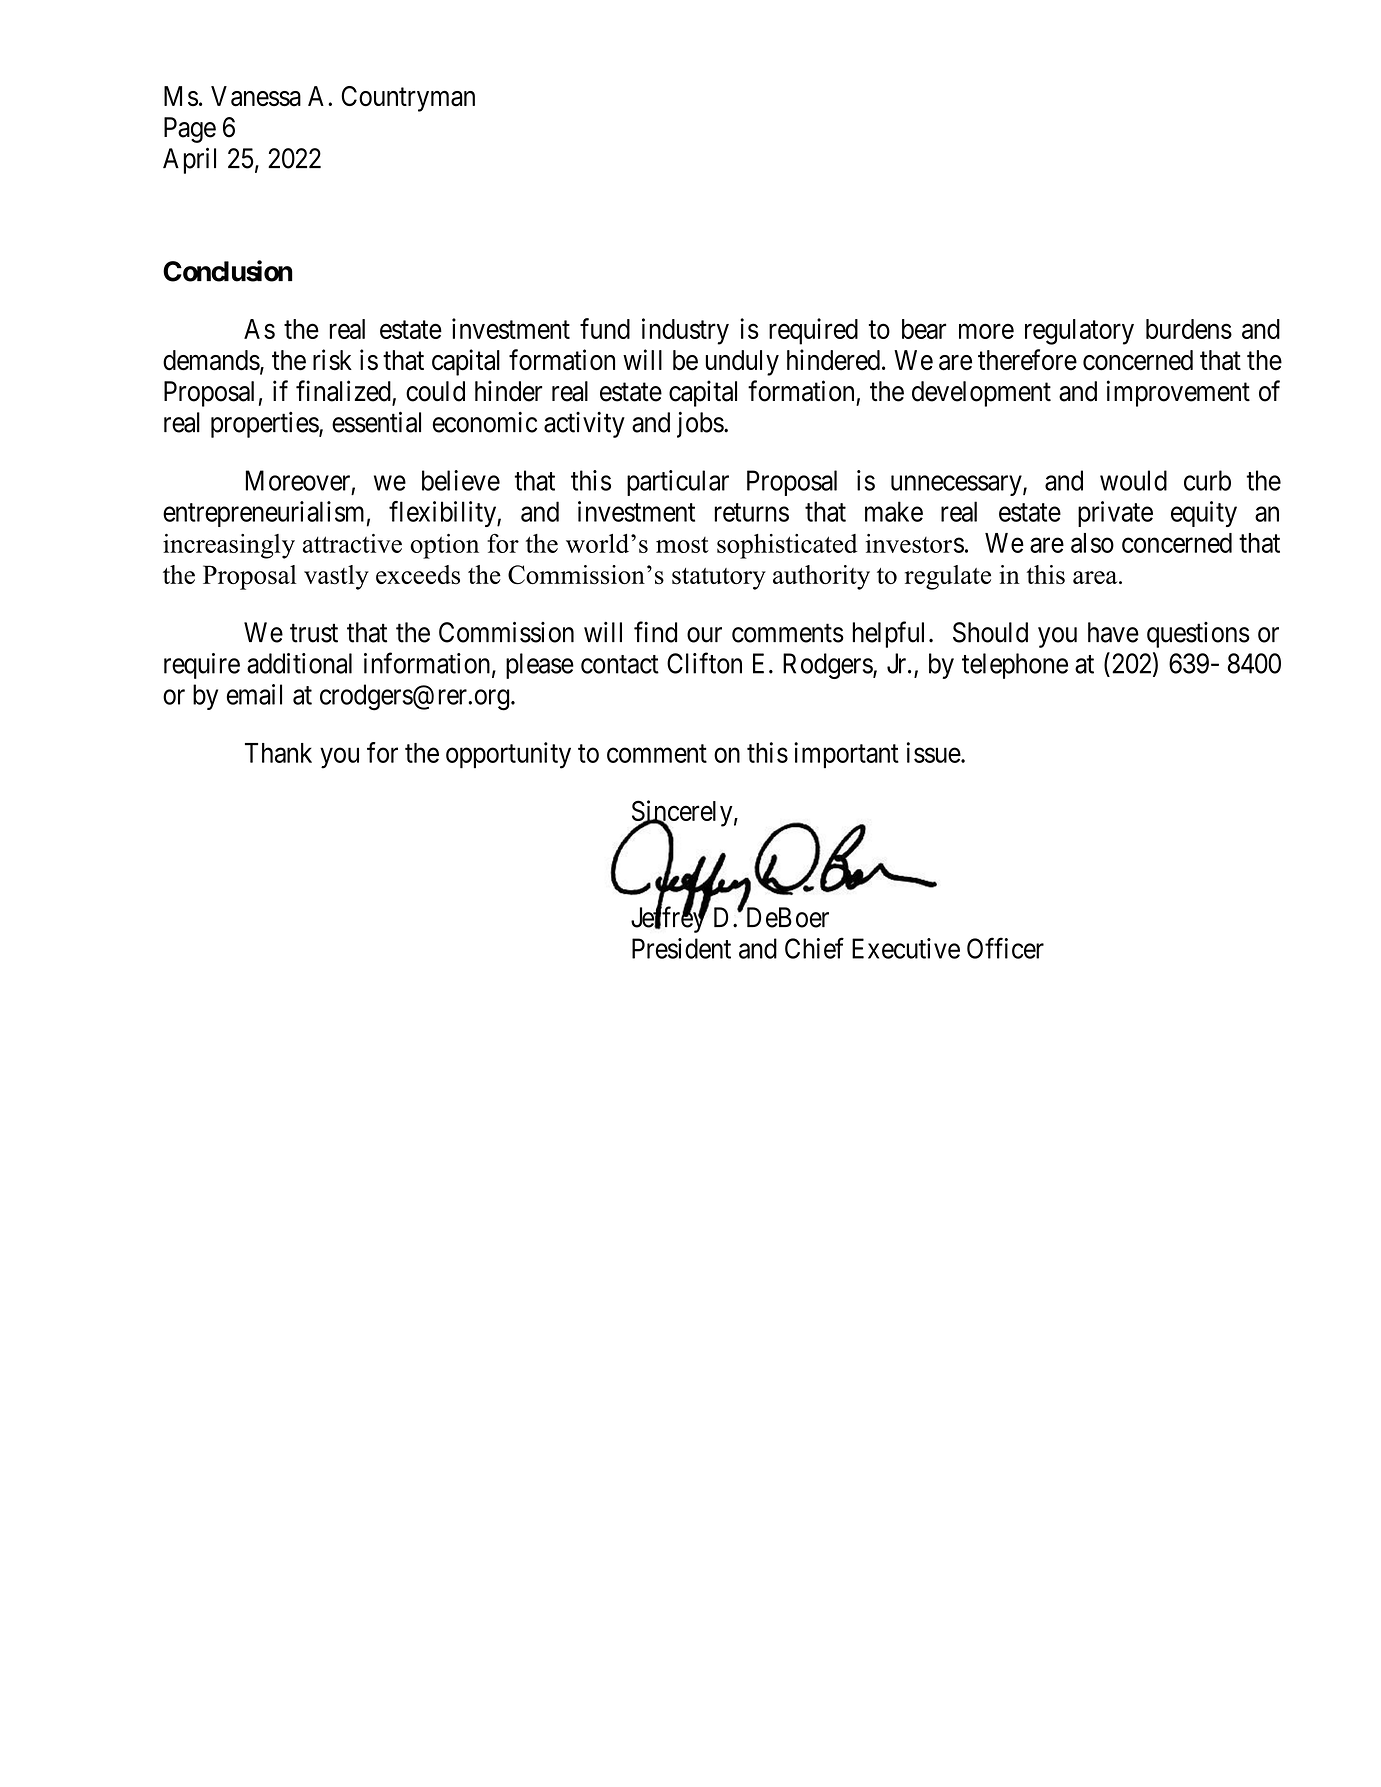 The height and width of the screenshot is (1787, 1381). Describe the element at coordinates (1079, 332) in the screenshot. I see `regulatory` at that location.
